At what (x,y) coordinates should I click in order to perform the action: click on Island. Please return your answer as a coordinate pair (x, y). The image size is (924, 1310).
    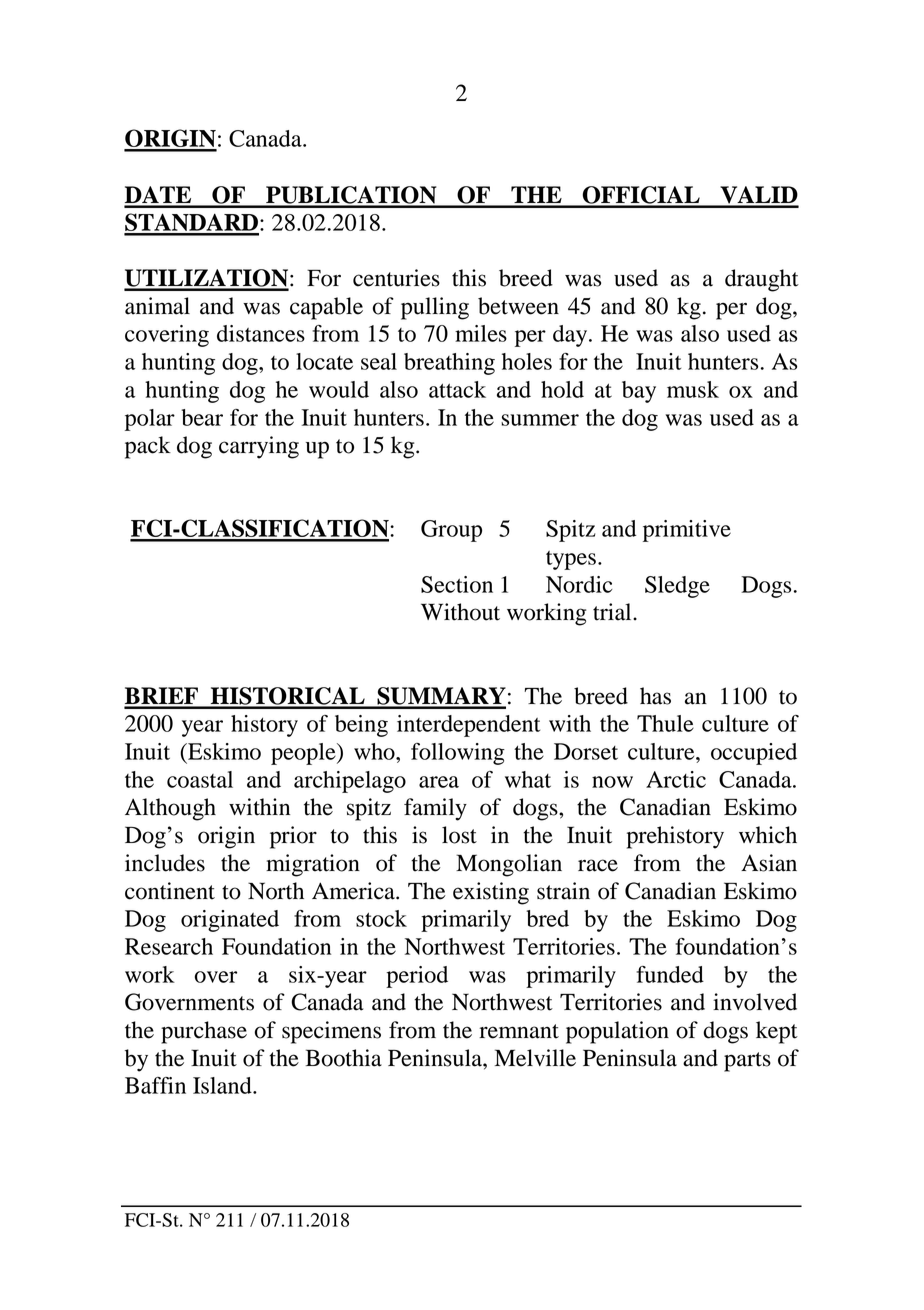
    Looking at the image, I should click on (223, 1085).
